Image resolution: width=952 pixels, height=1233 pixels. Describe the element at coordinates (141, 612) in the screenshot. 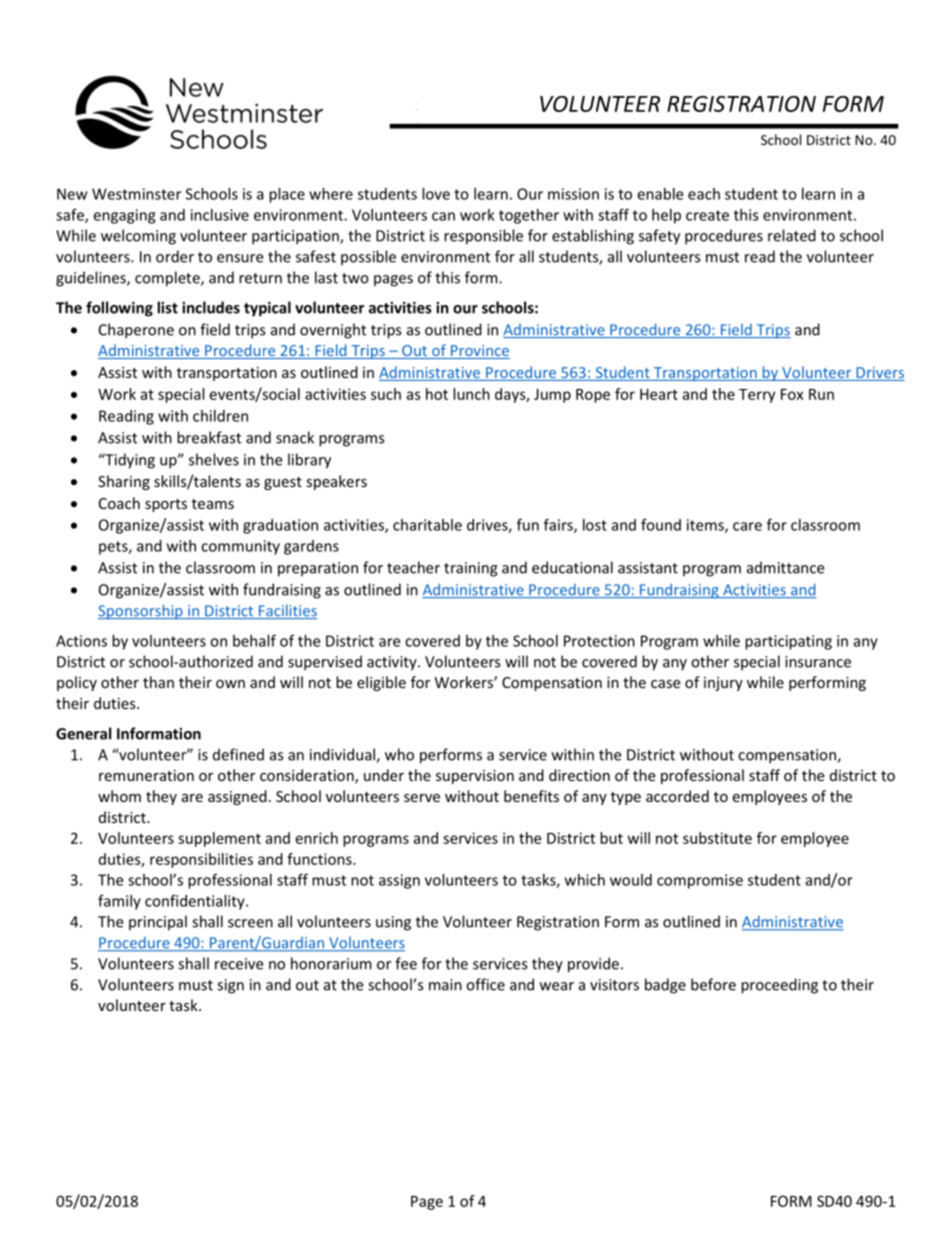

I see `Sponsorship` at that location.
